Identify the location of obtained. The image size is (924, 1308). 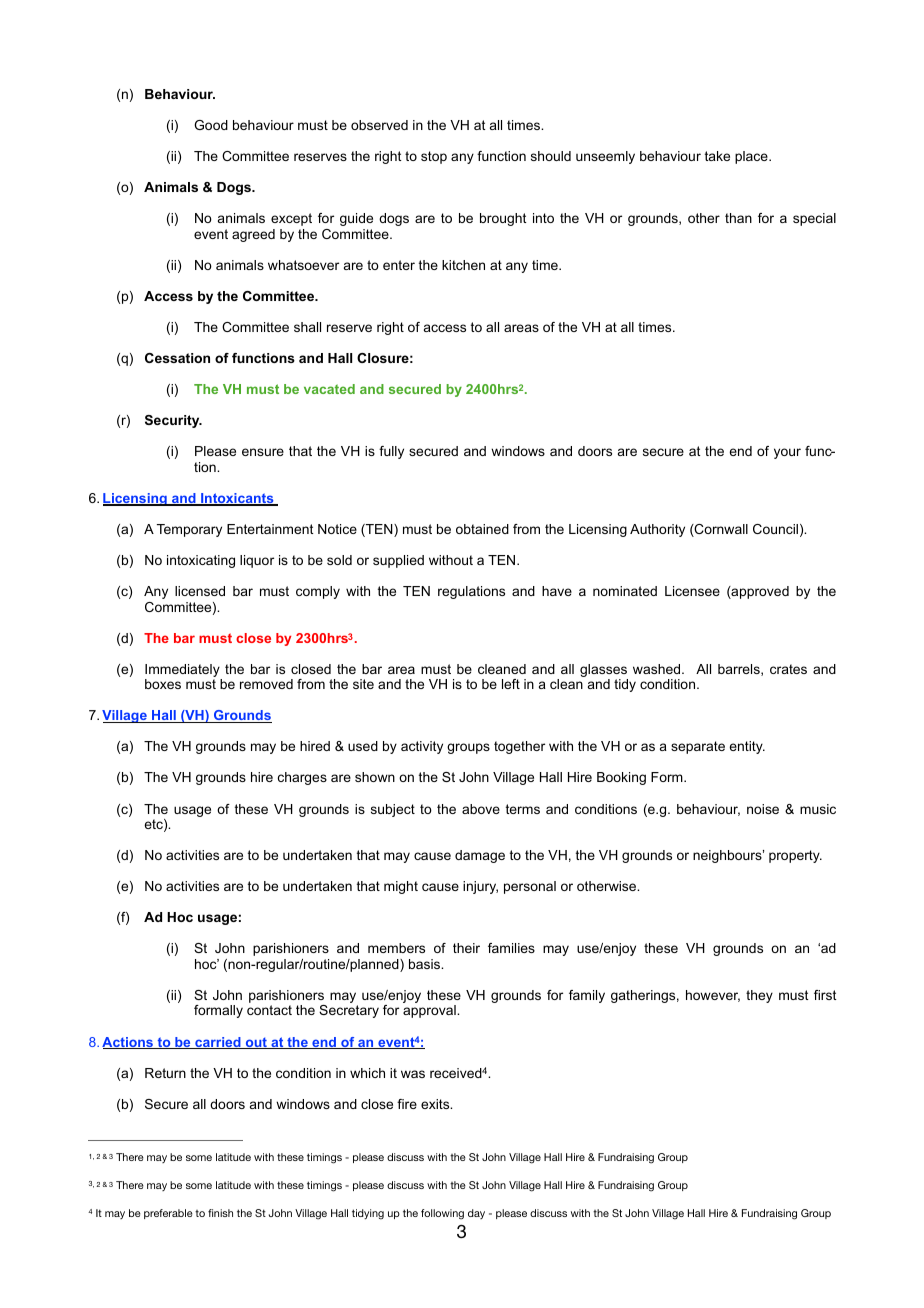
(482, 529).
